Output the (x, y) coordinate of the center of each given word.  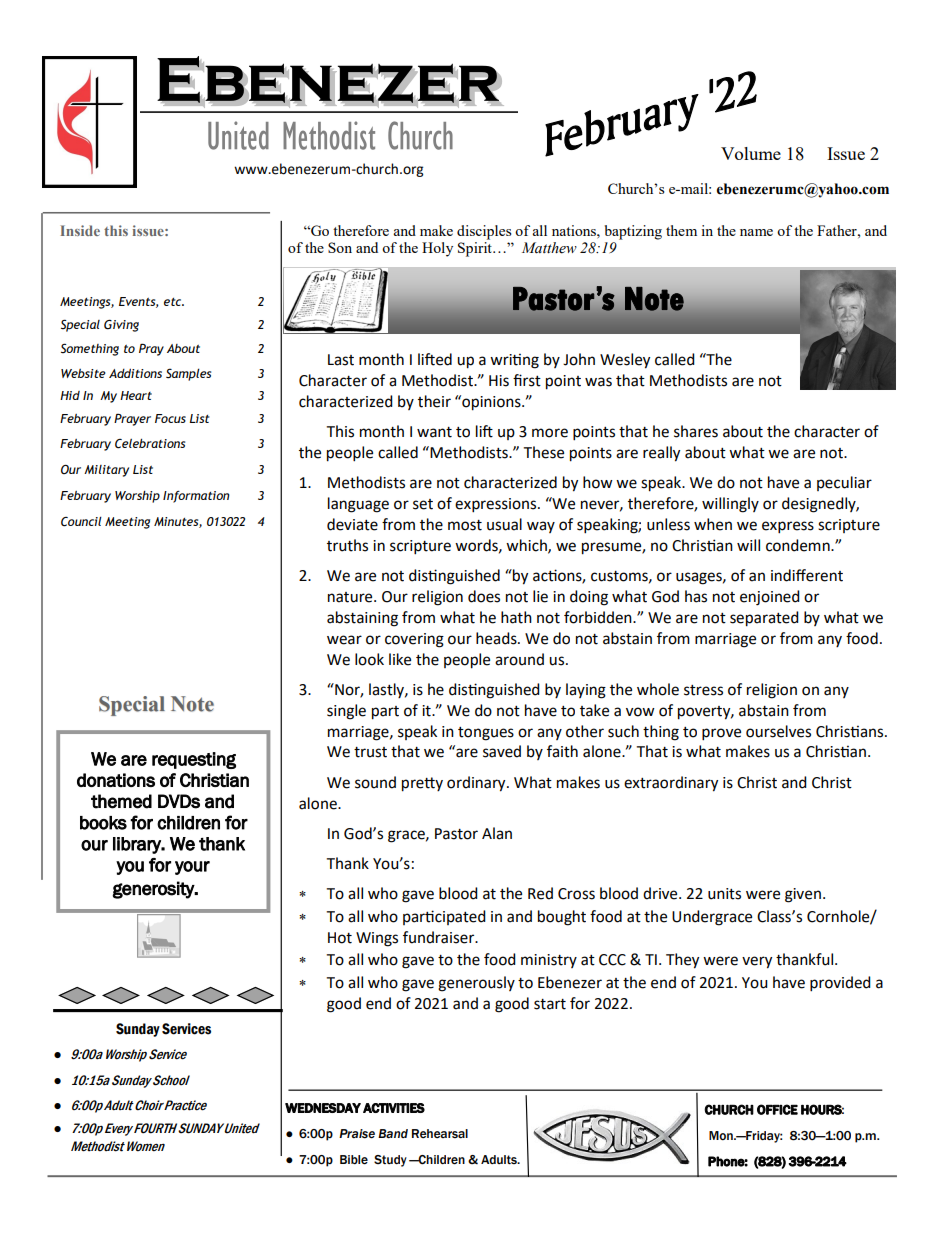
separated (764, 619)
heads (497, 638)
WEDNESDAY (323, 1108)
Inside (80, 230)
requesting (194, 760)
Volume (751, 153)
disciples (484, 232)
